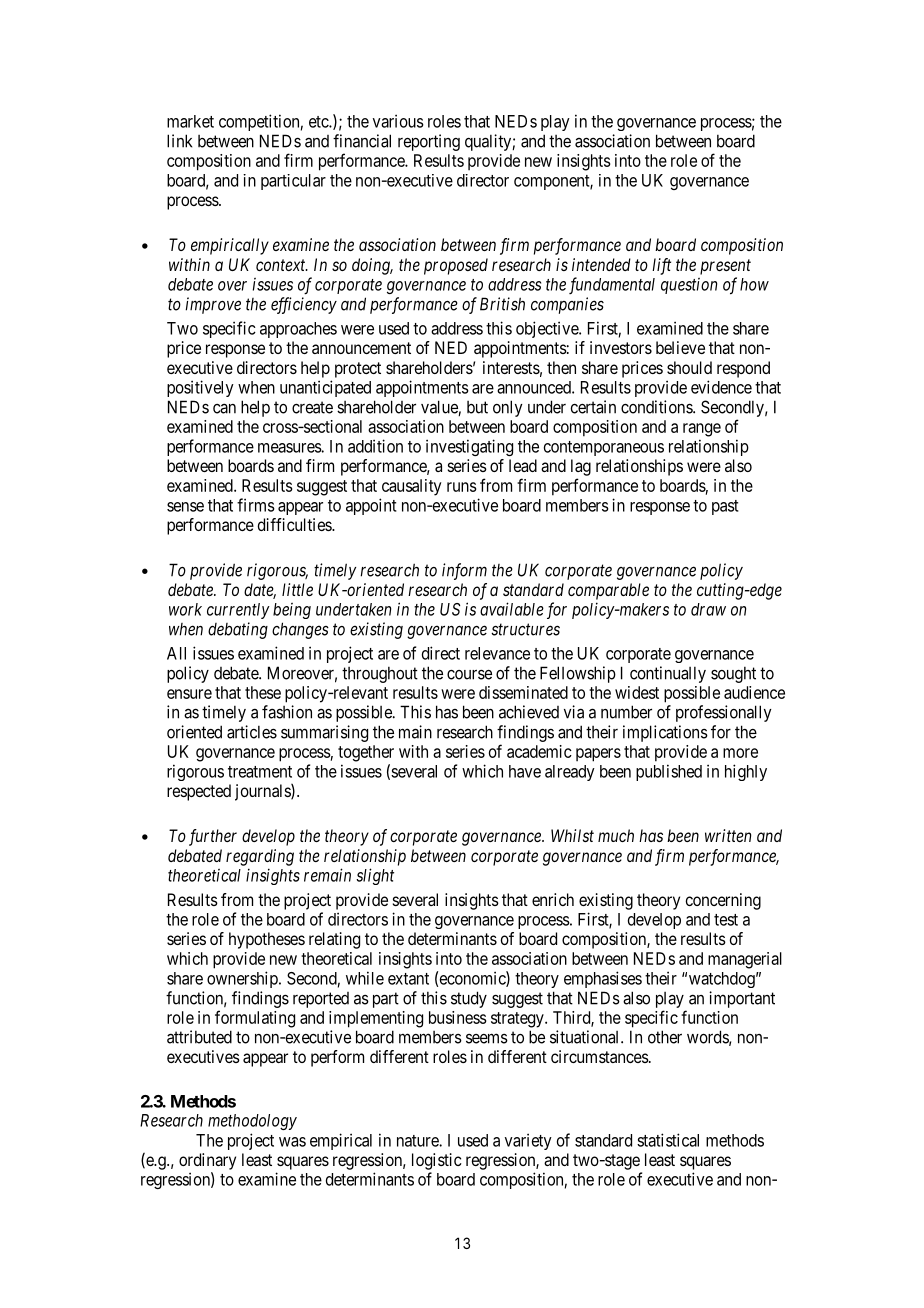 The width and height of the screenshot is (924, 1308). I want to click on market, so click(190, 121).
